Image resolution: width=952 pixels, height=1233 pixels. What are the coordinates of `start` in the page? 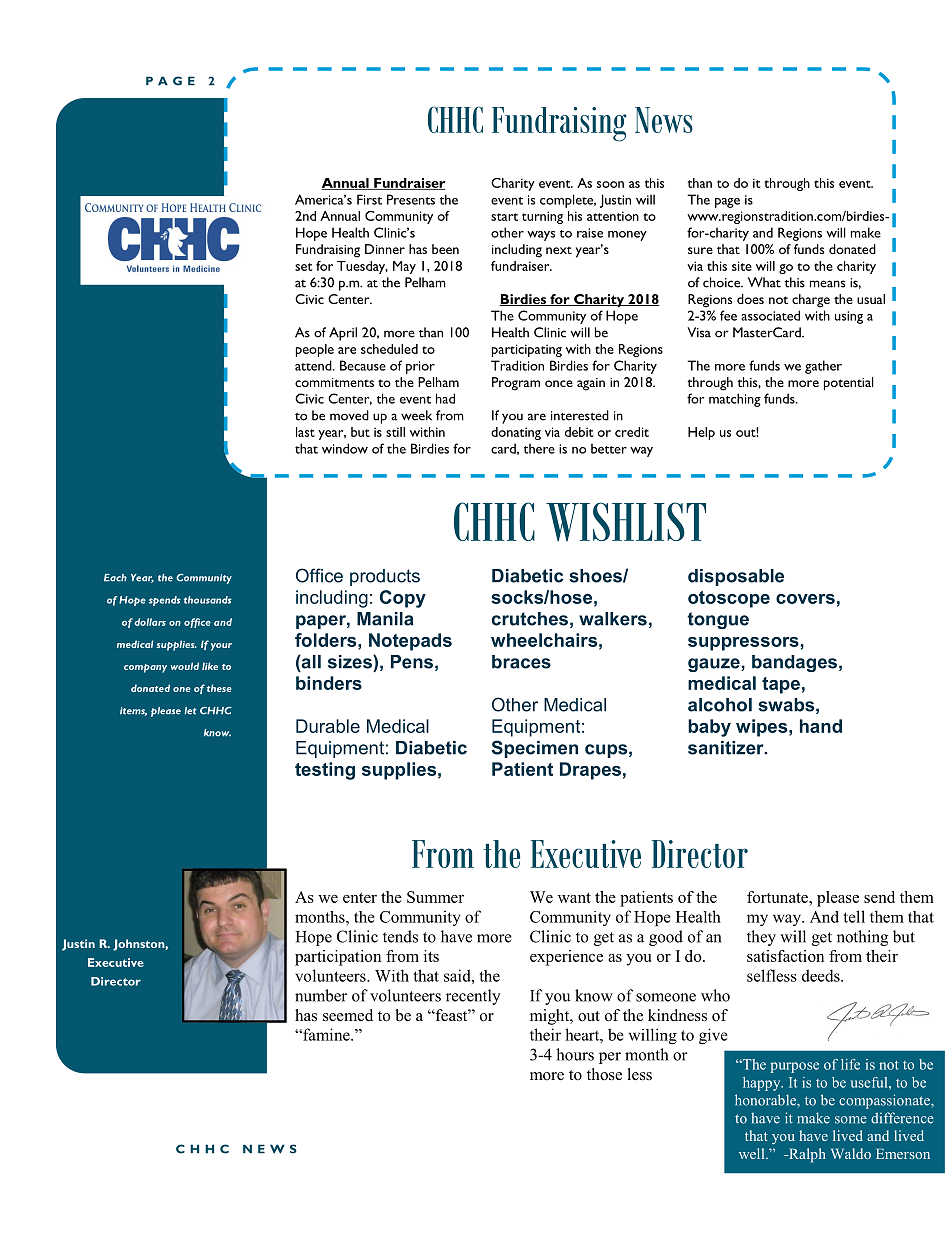 It's located at (504, 217).
